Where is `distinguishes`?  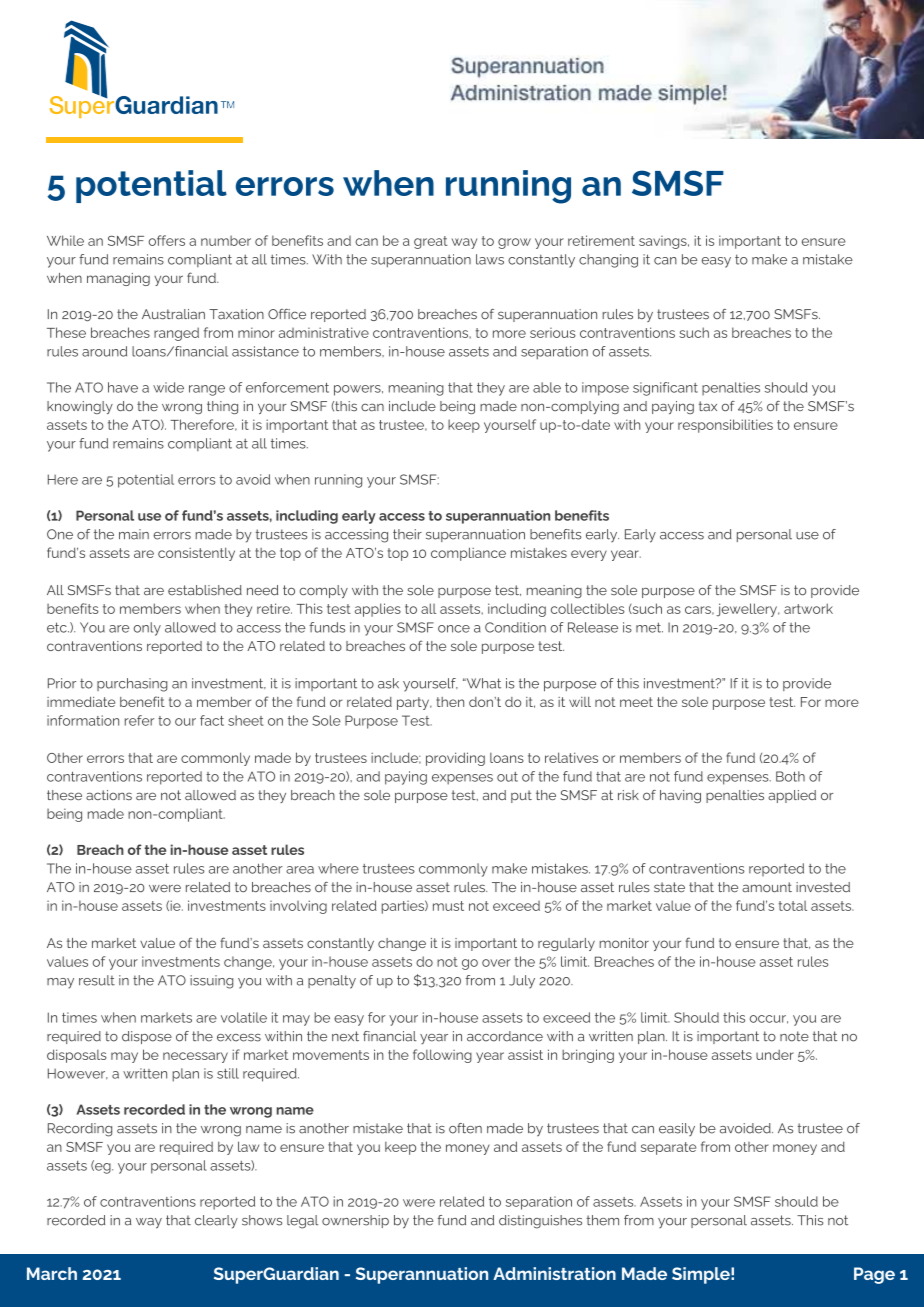 distinguishes is located at coordinates (540, 1222).
